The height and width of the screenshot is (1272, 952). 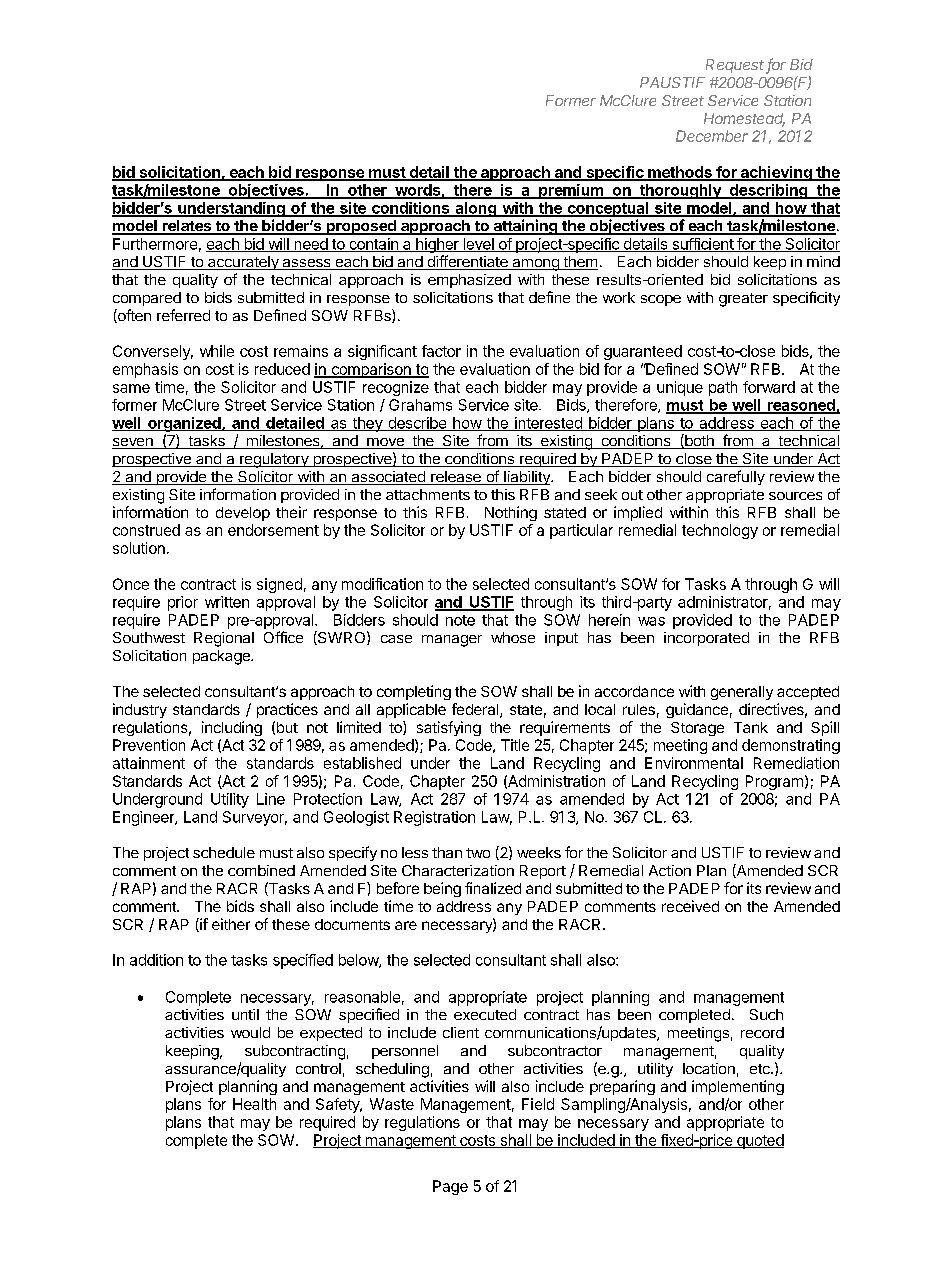 I want to click on path, so click(x=723, y=388).
